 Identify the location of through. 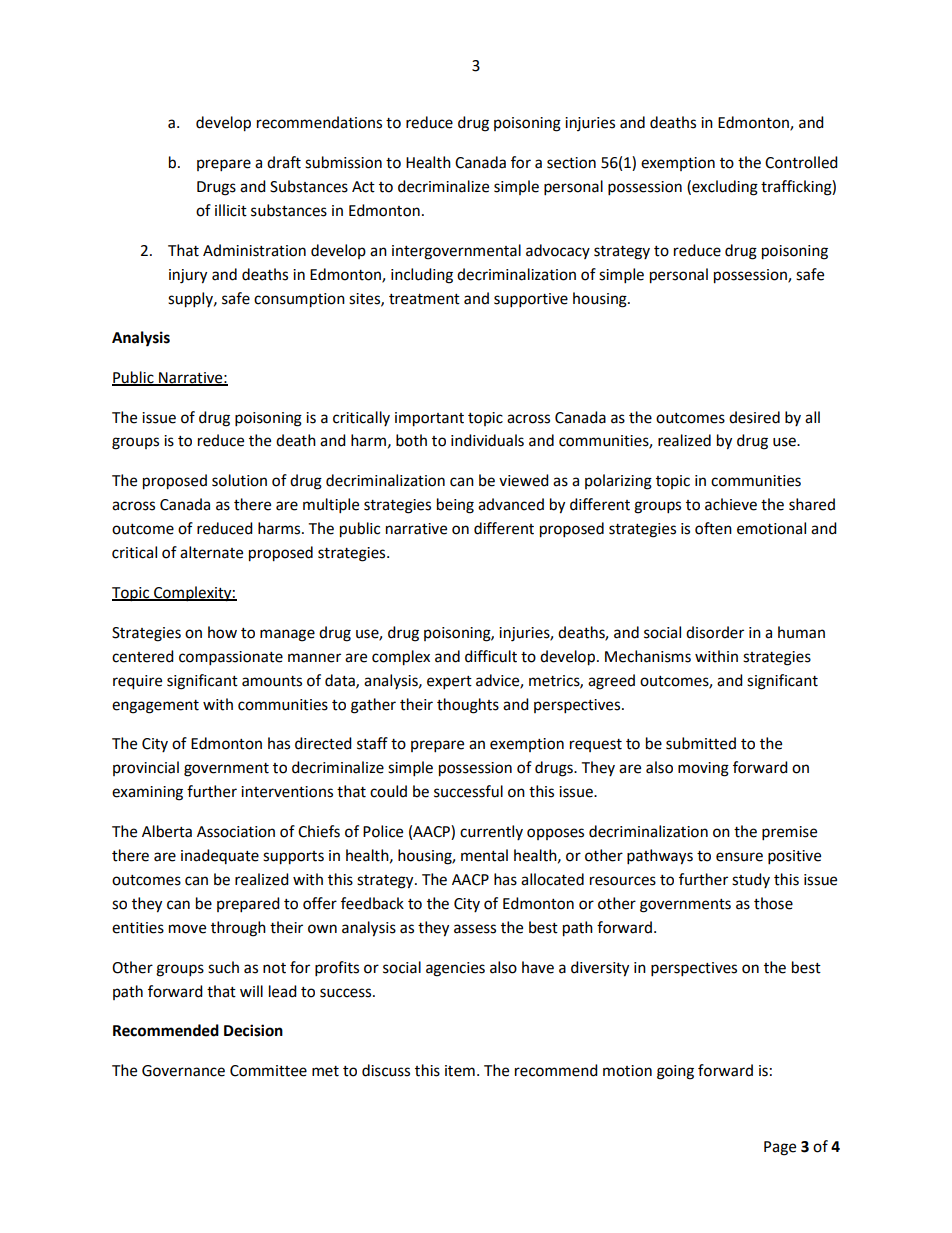
(238, 929).
